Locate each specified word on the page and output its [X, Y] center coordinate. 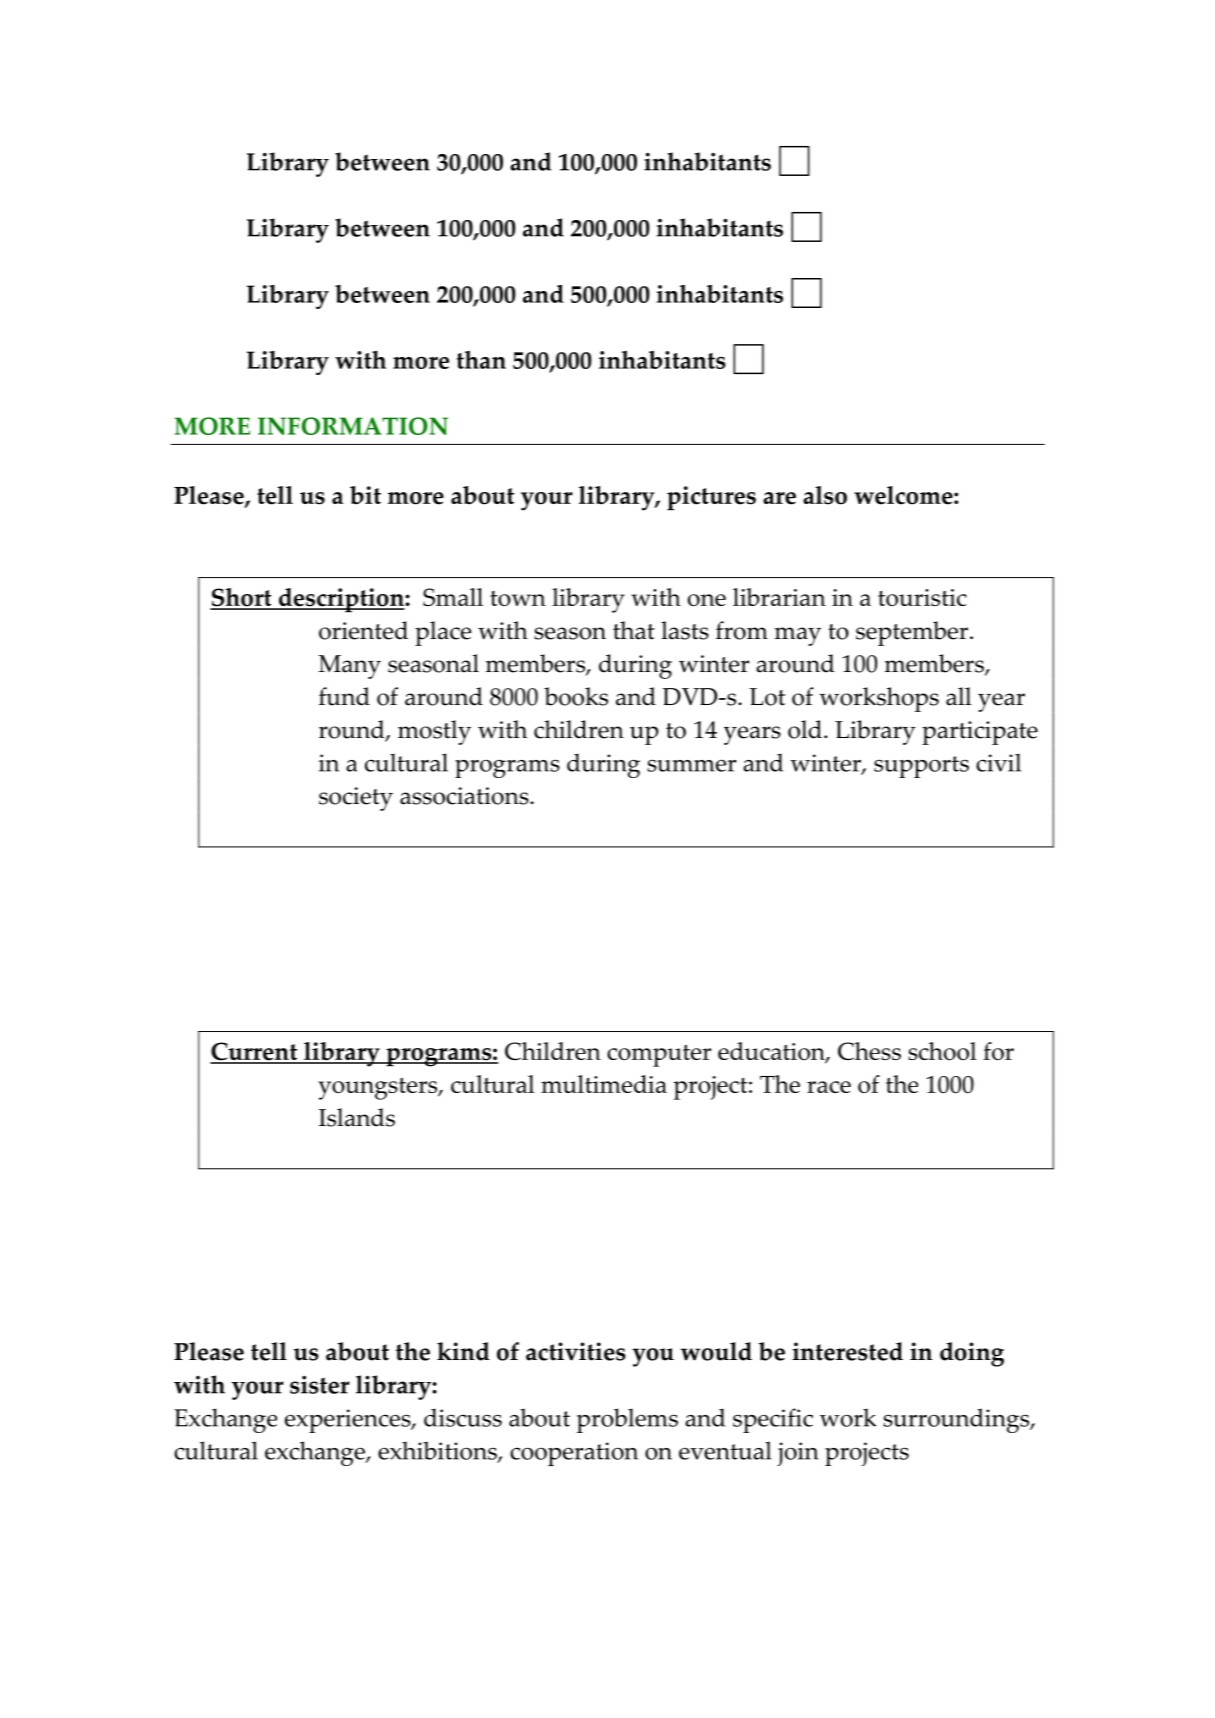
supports [921, 767]
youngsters [379, 1088]
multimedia [604, 1084]
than [481, 359]
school [942, 1051]
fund [344, 696]
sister [320, 1385]
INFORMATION [353, 426]
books [576, 696]
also [825, 495]
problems [627, 1420]
